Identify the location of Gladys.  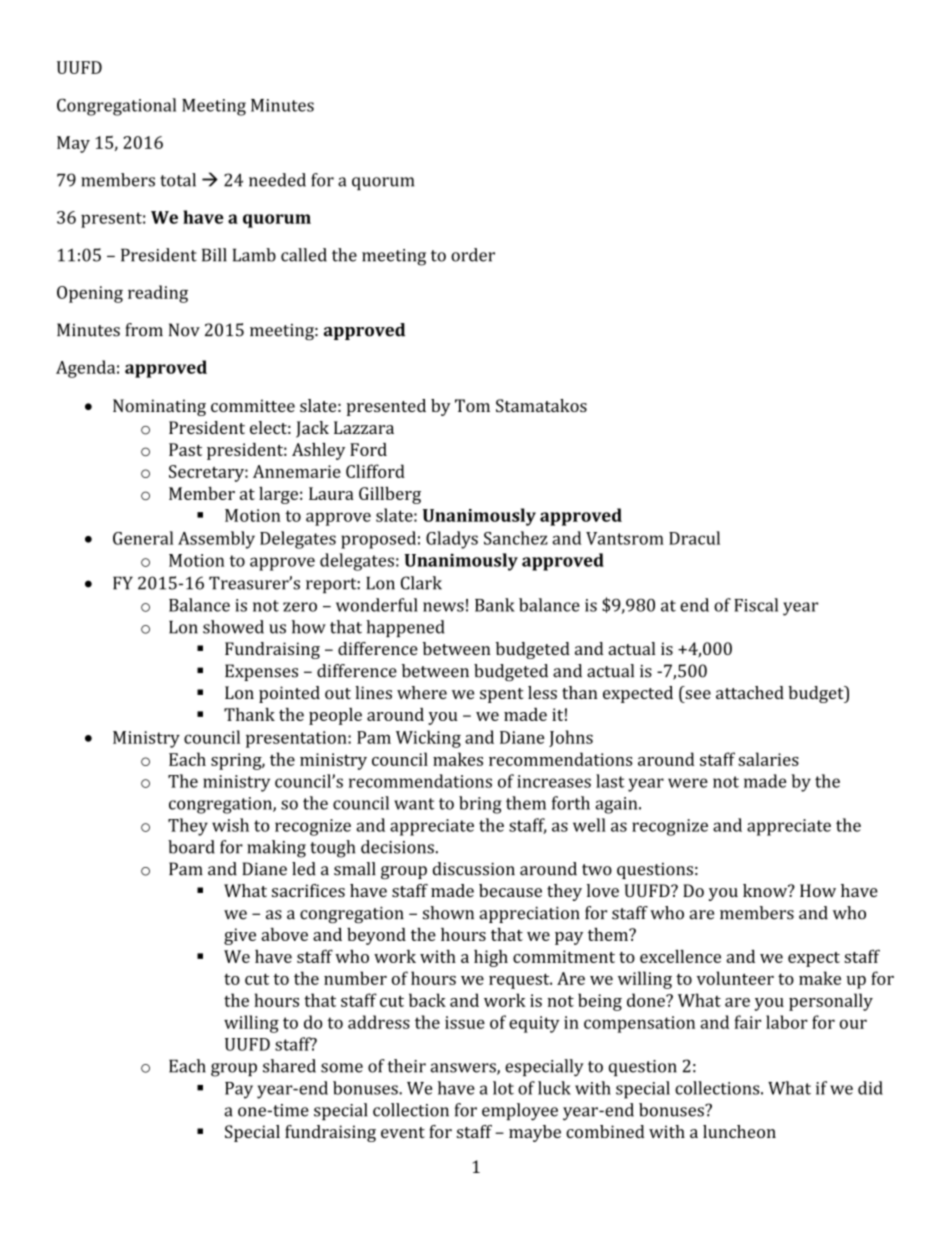
(452, 540).
